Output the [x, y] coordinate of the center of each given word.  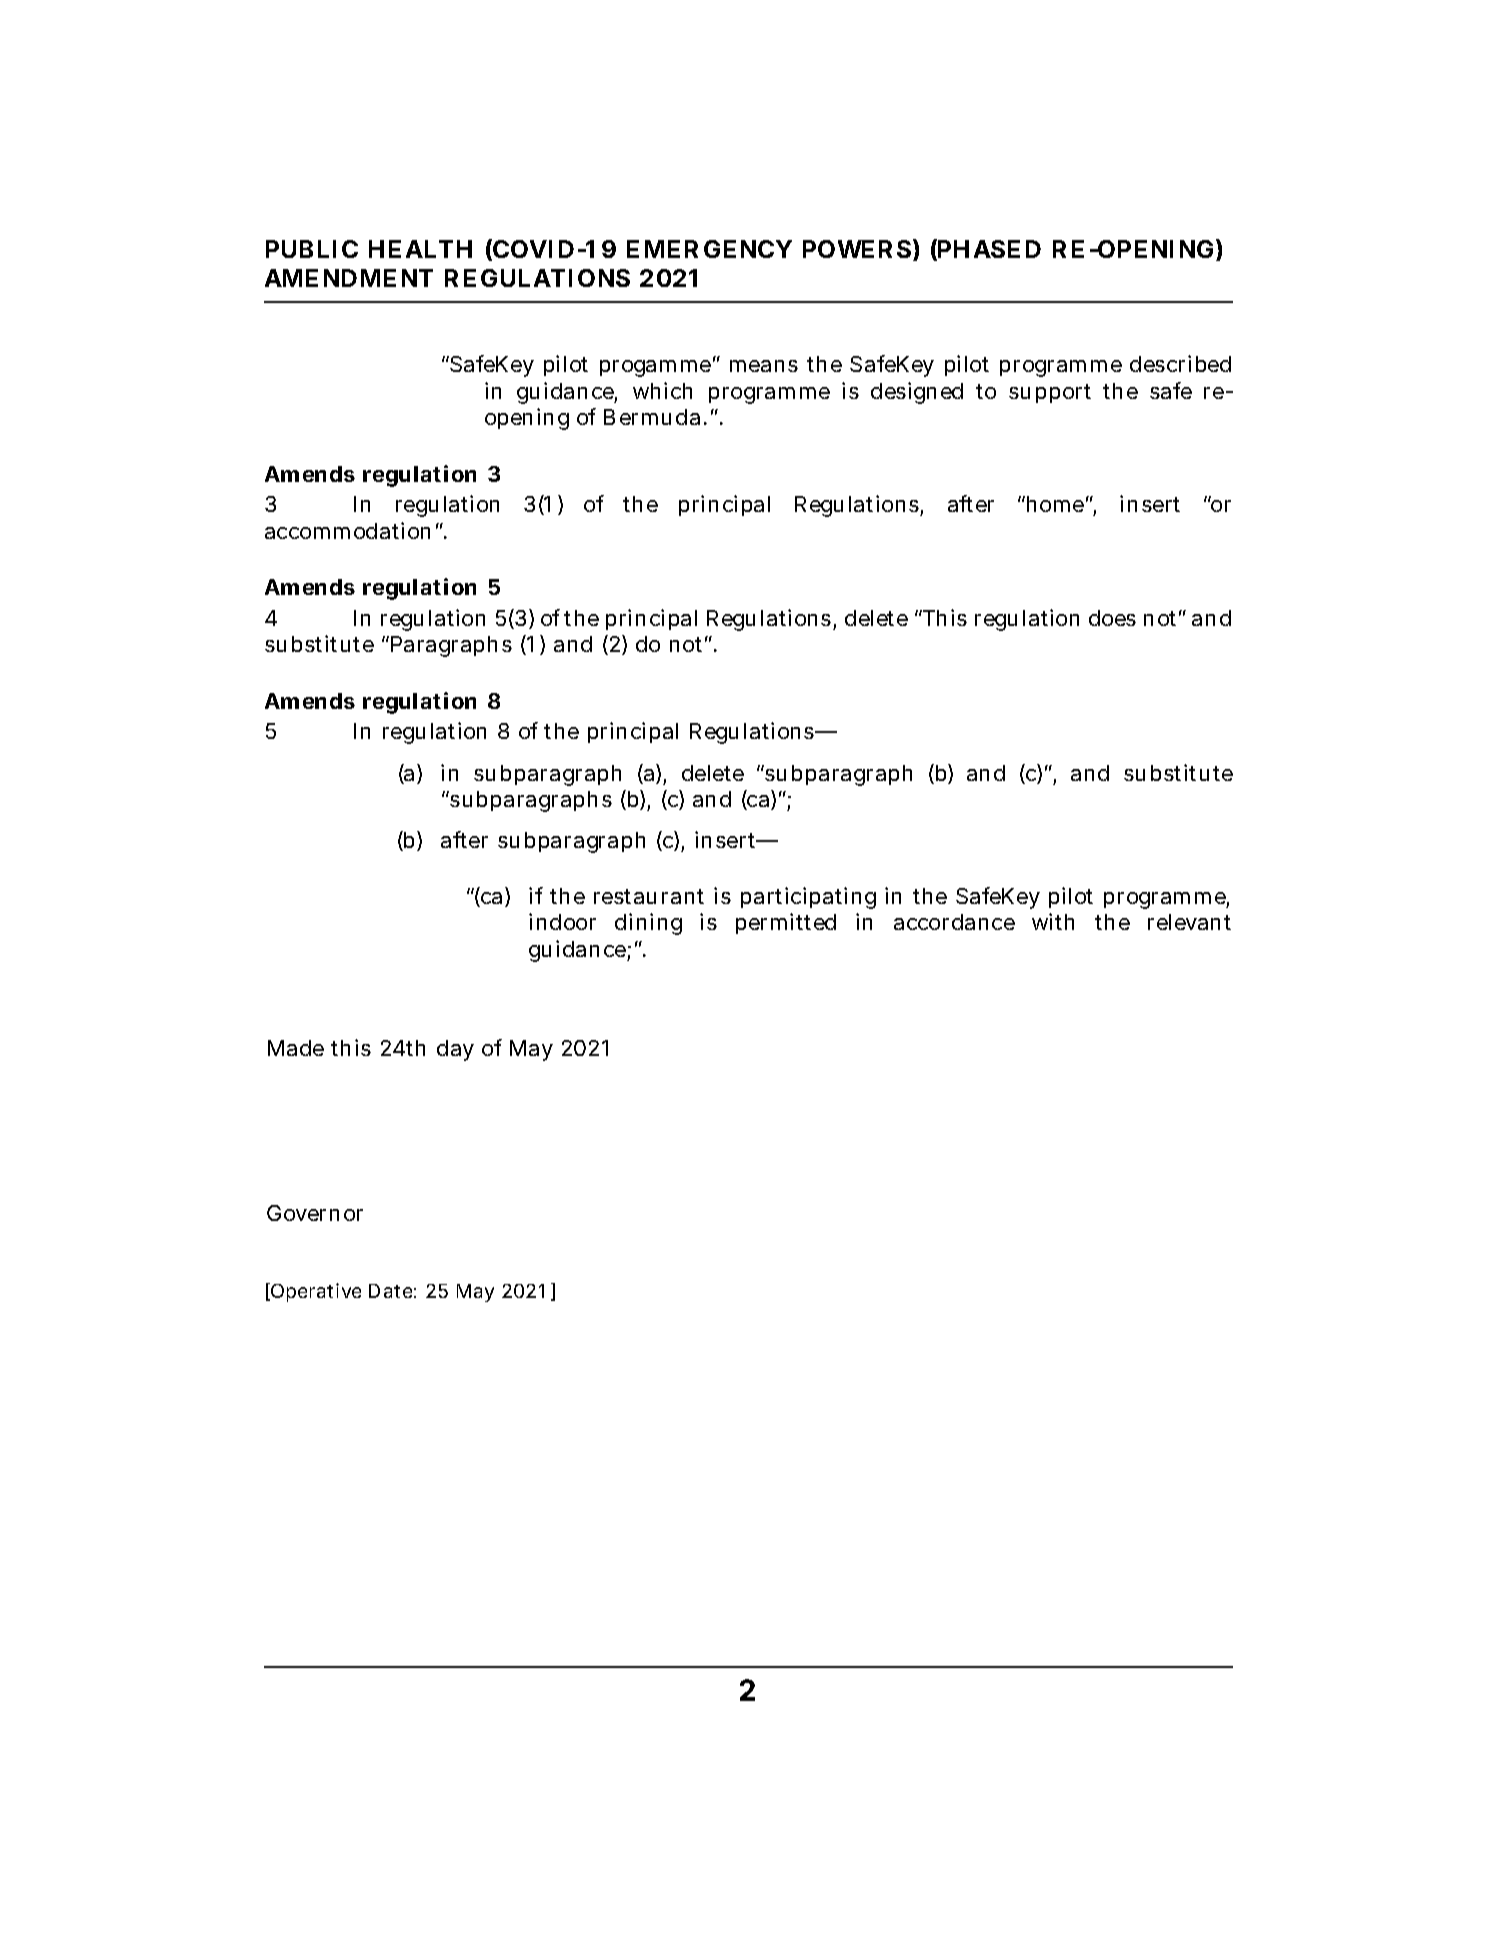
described [1180, 363]
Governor [315, 1213]
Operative [315, 1292]
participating [808, 898]
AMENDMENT [349, 278]
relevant [1189, 922]
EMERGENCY [709, 249]
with [1053, 921]
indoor [562, 921]
